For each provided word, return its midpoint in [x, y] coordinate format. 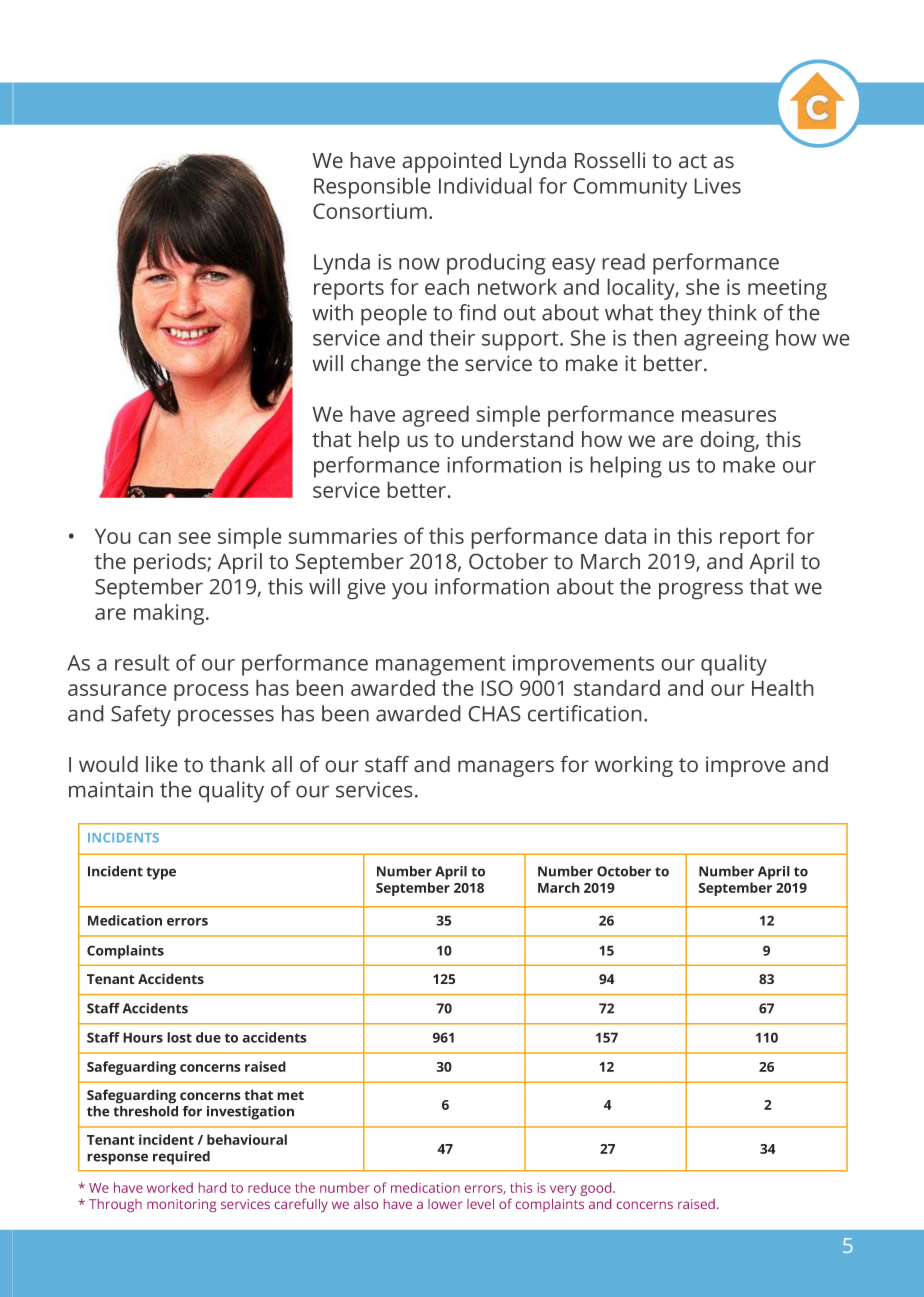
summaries [342, 536]
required [181, 1158]
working [634, 766]
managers [506, 768]
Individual [485, 185]
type [161, 873]
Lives [717, 186]
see [194, 538]
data [625, 535]
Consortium [370, 211]
